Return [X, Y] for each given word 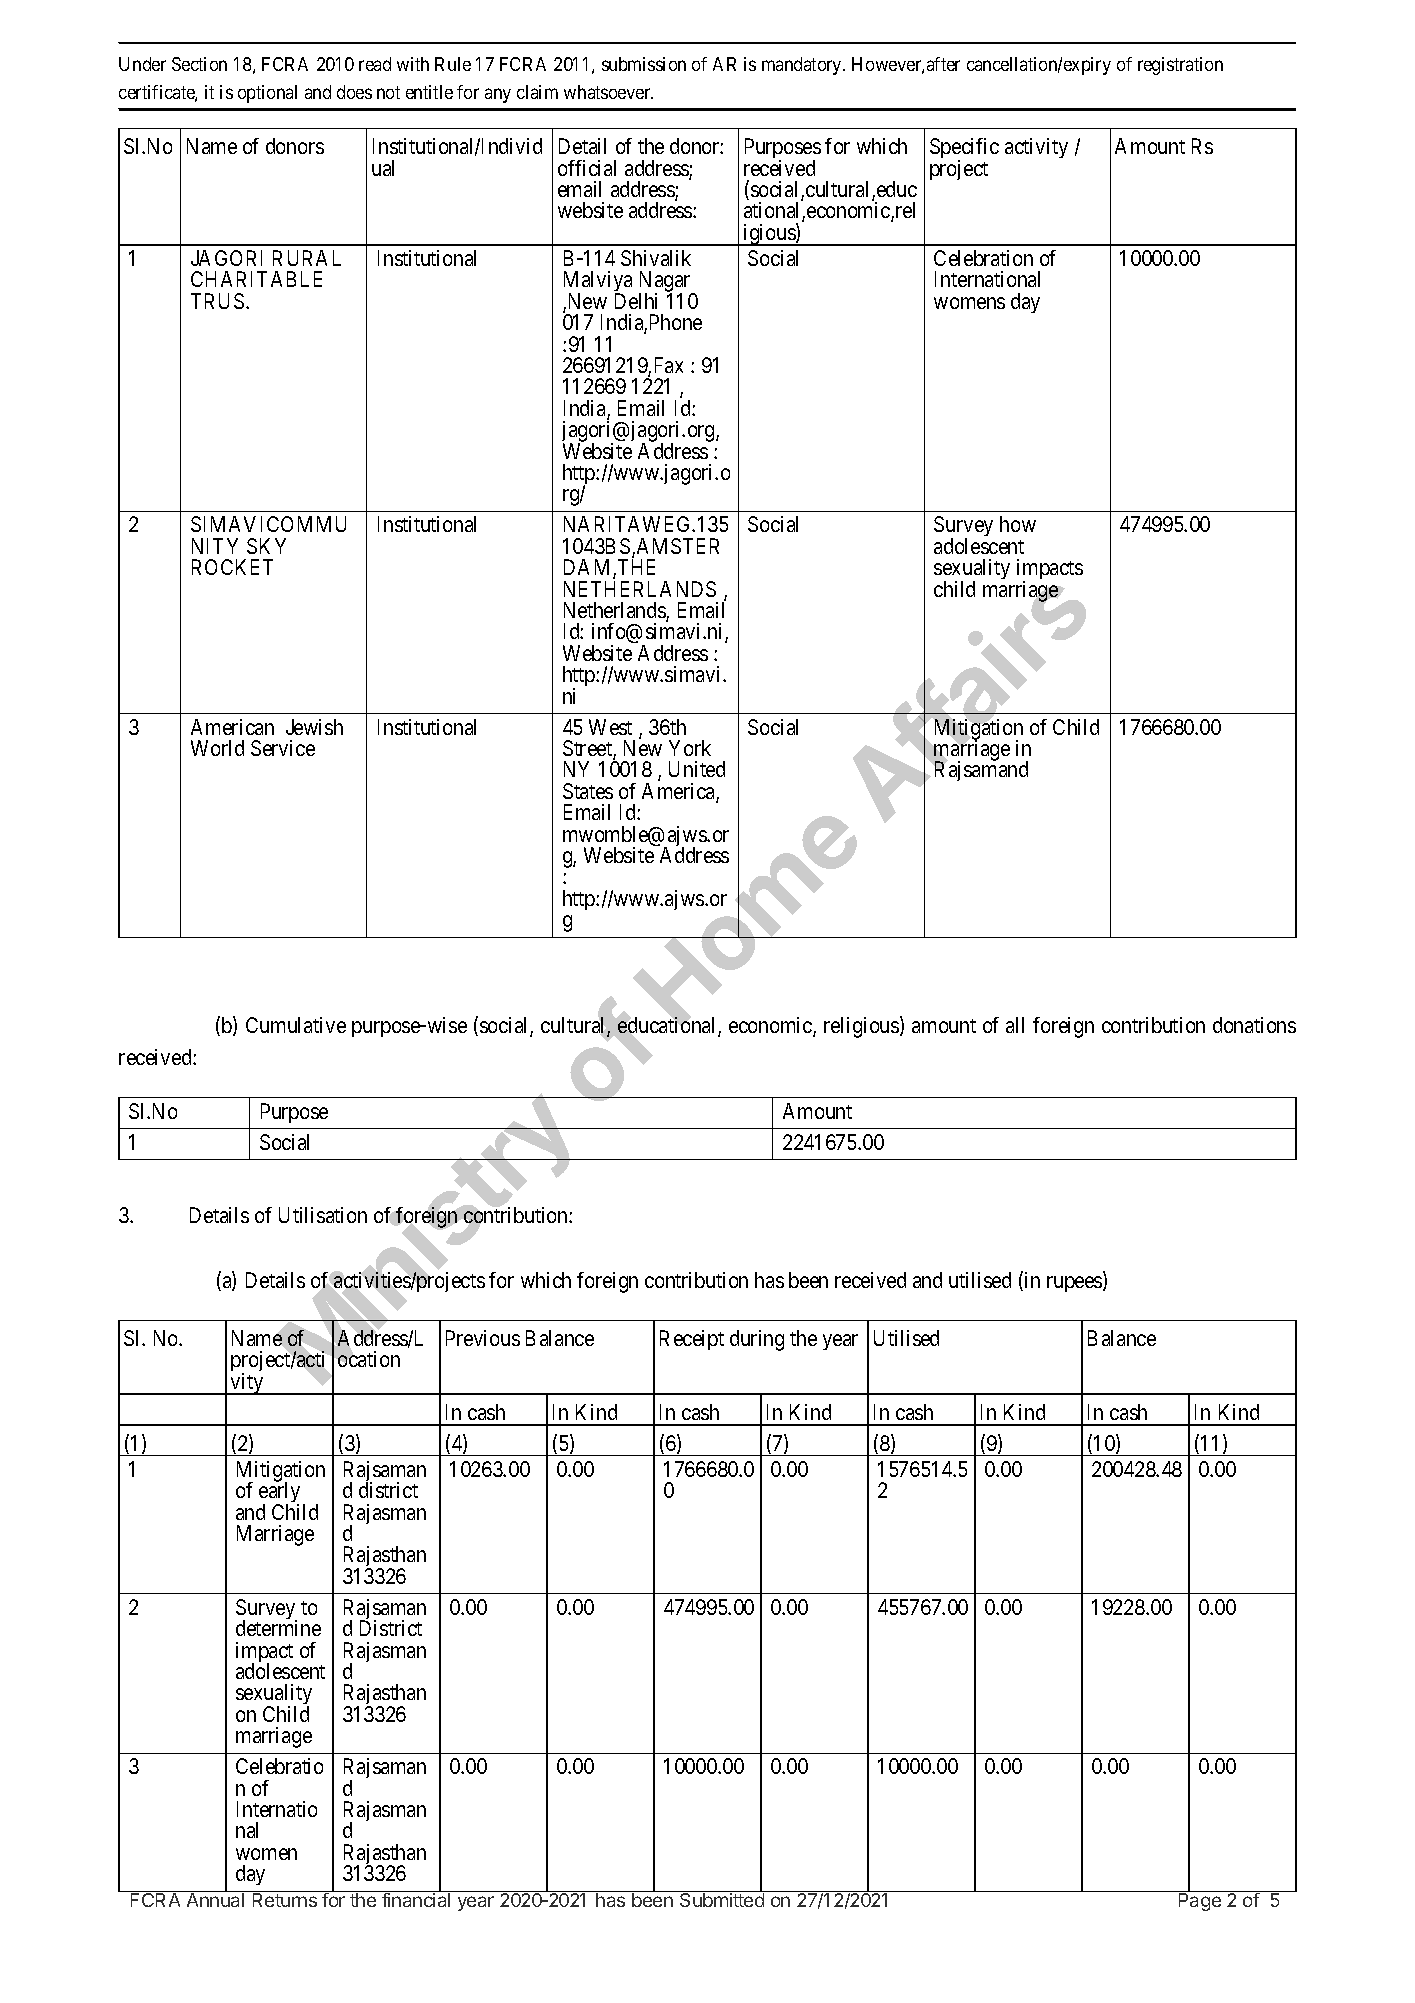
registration [1180, 66]
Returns [285, 1900]
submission [644, 64]
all [1015, 1025]
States [588, 791]
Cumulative [296, 1025]
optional [267, 94]
